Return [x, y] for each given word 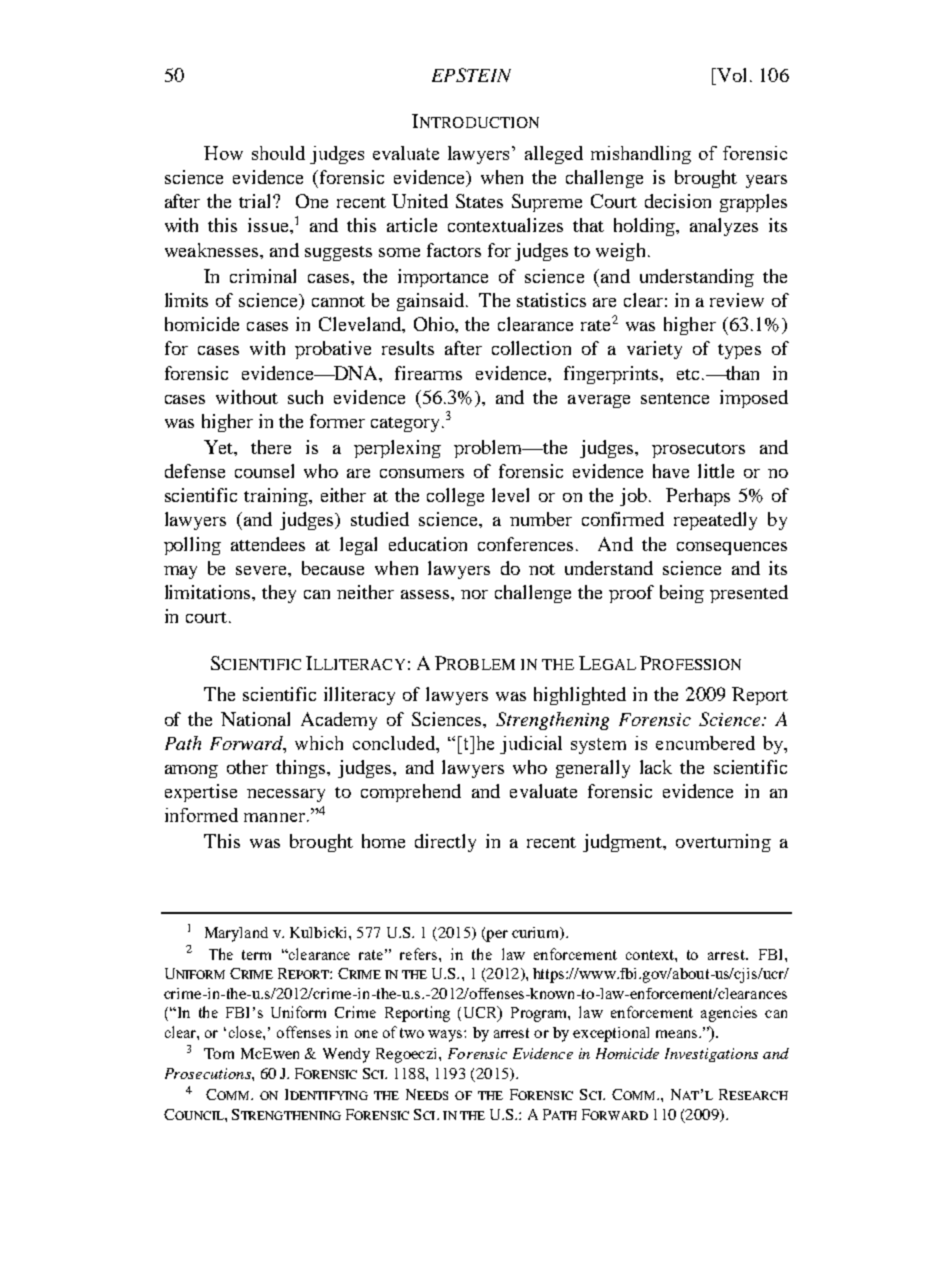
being [682, 594]
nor [474, 594]
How [223, 153]
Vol [730, 75]
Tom [219, 1053]
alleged [554, 155]
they [279, 594]
